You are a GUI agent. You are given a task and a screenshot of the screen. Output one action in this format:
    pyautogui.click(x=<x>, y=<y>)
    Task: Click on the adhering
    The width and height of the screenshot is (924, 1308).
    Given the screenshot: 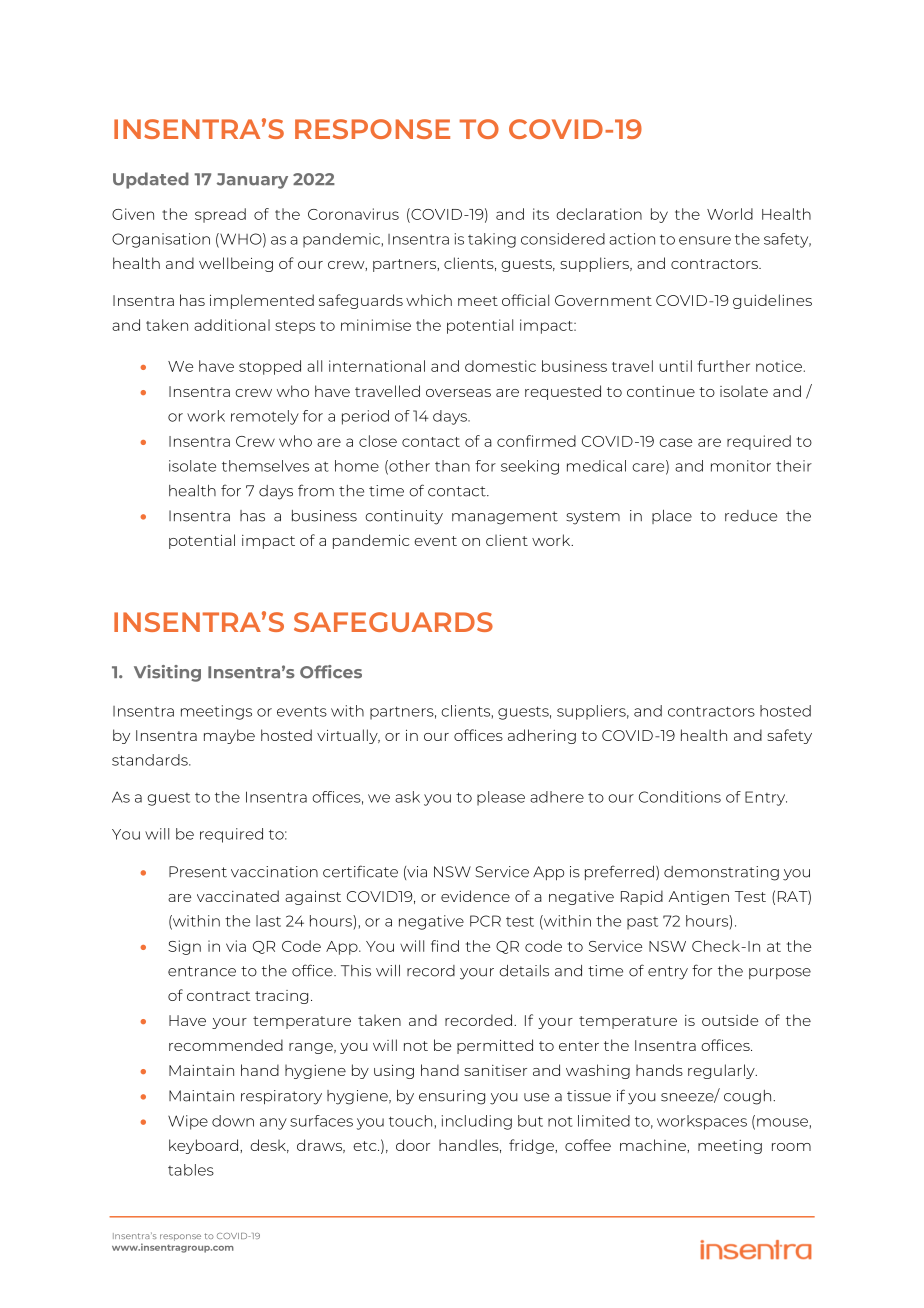 What is the action you would take?
    pyautogui.click(x=542, y=736)
